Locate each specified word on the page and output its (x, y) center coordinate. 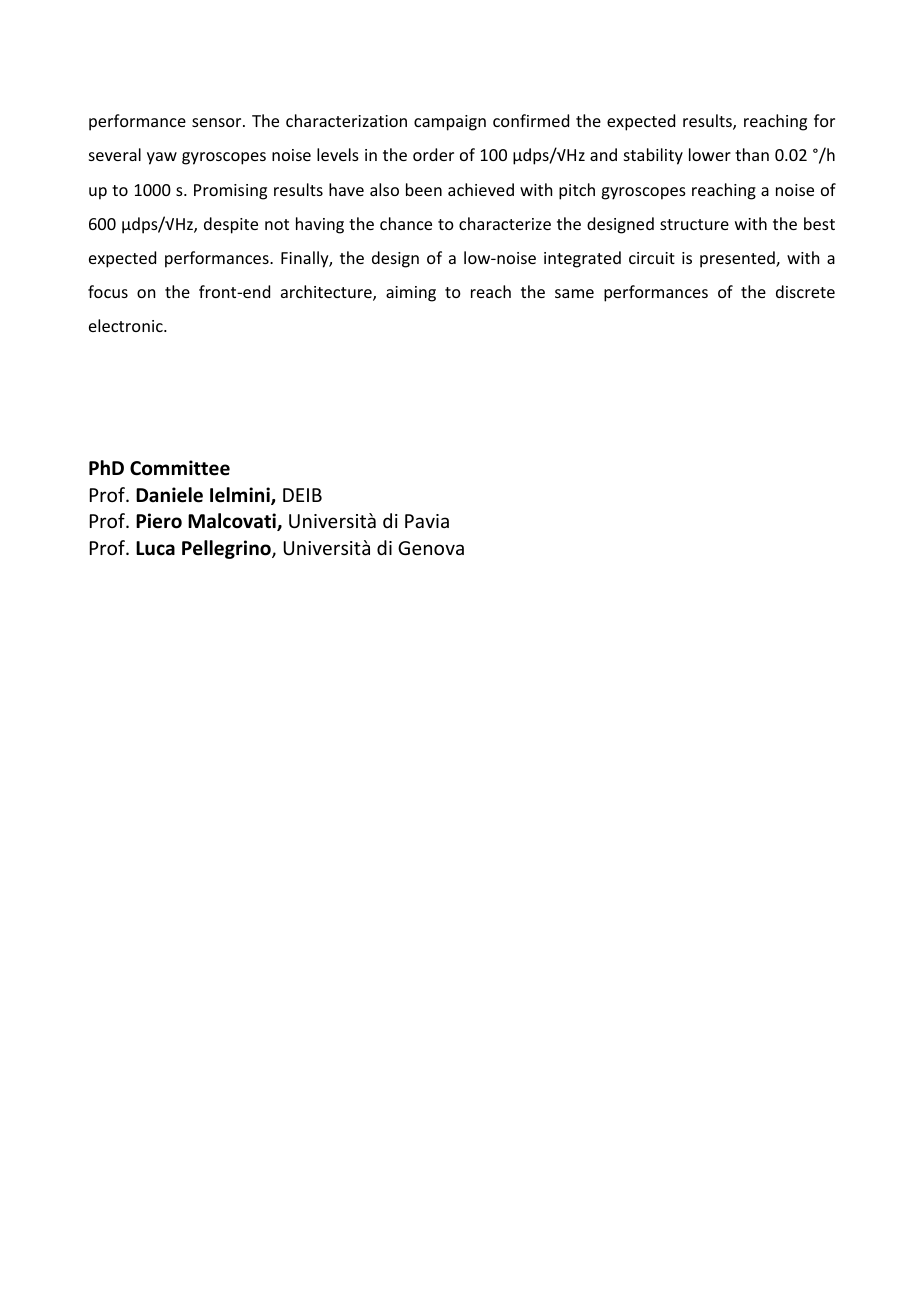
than (752, 154)
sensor (218, 122)
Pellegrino (227, 549)
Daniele (169, 495)
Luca (155, 548)
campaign (450, 123)
